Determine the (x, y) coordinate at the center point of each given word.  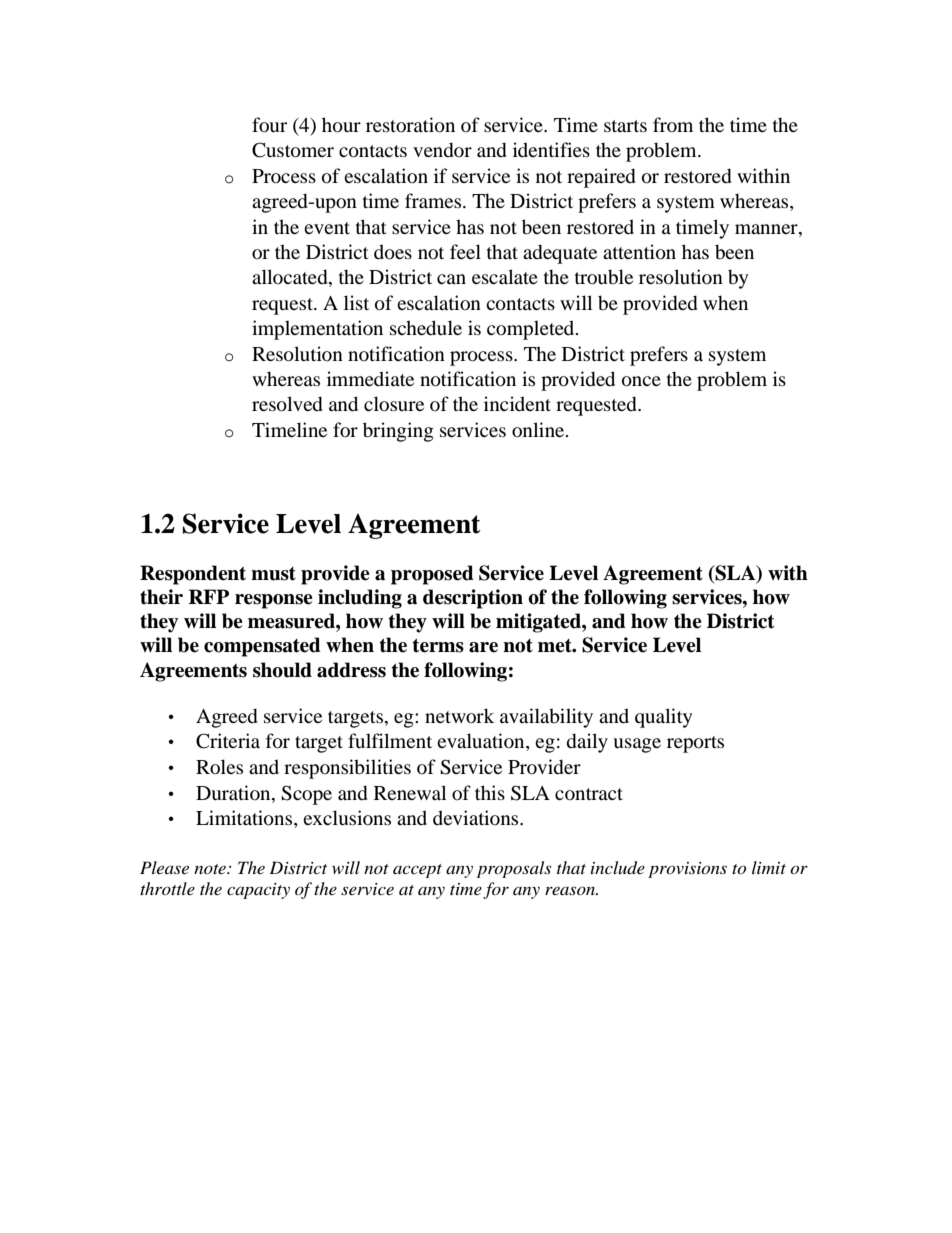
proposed (432, 575)
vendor (442, 150)
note (211, 869)
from (673, 125)
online (539, 430)
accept (417, 871)
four (269, 125)
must (273, 574)
